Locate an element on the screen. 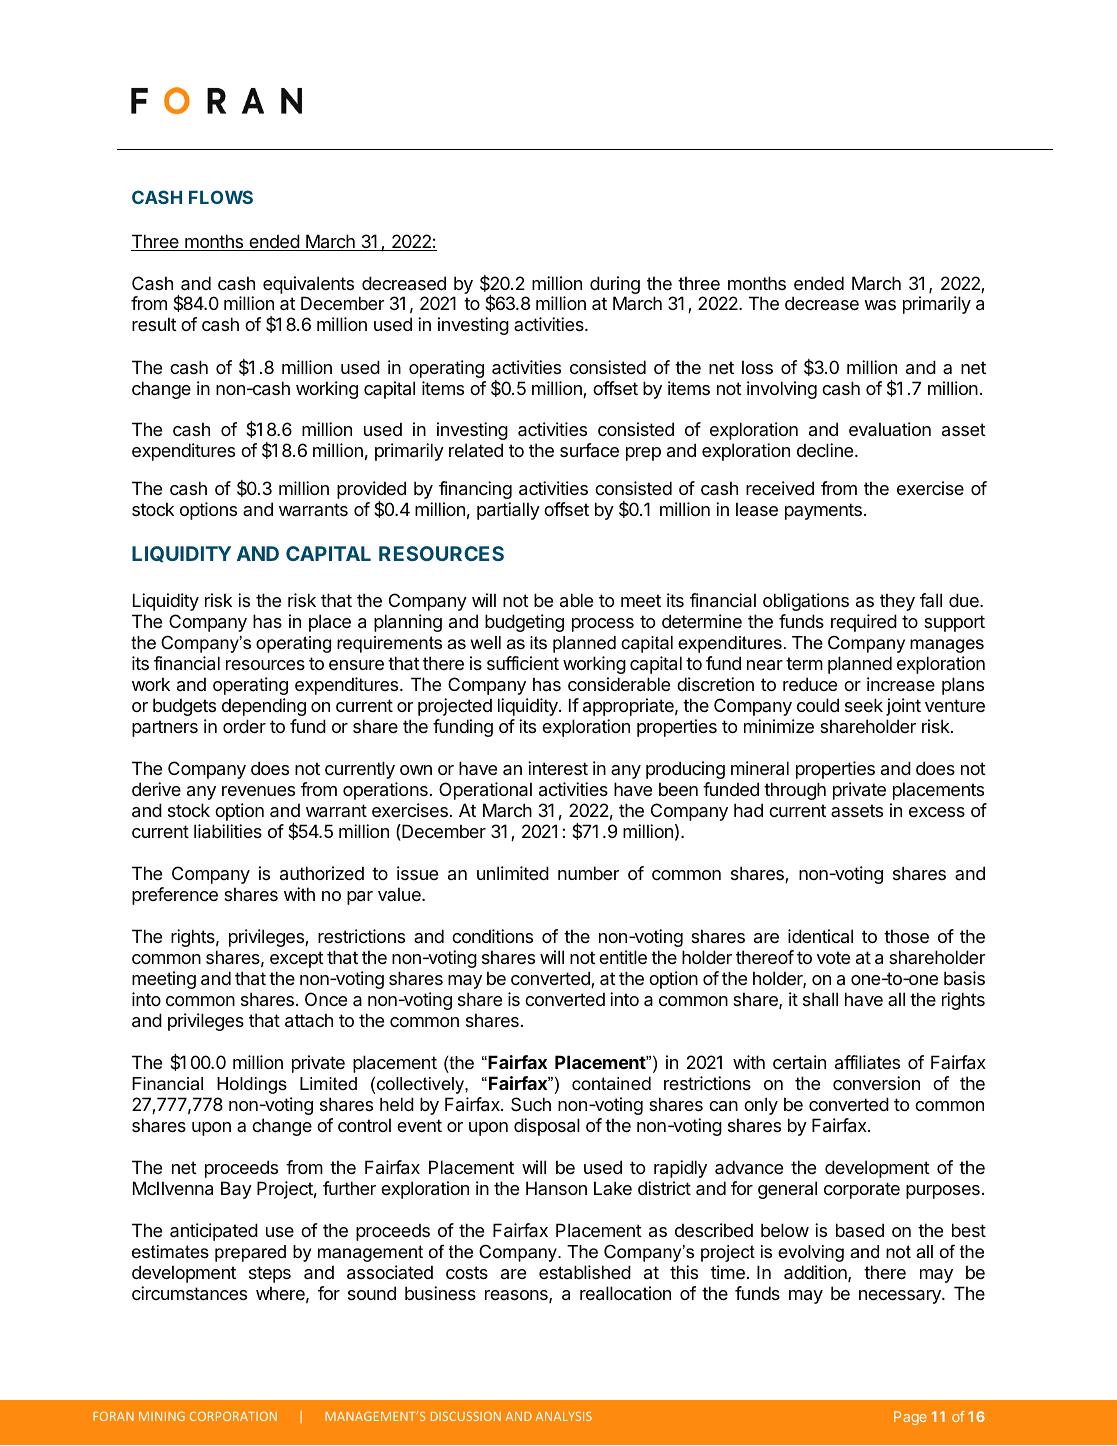 The image size is (1117, 1446). Page is located at coordinates (910, 1418).
